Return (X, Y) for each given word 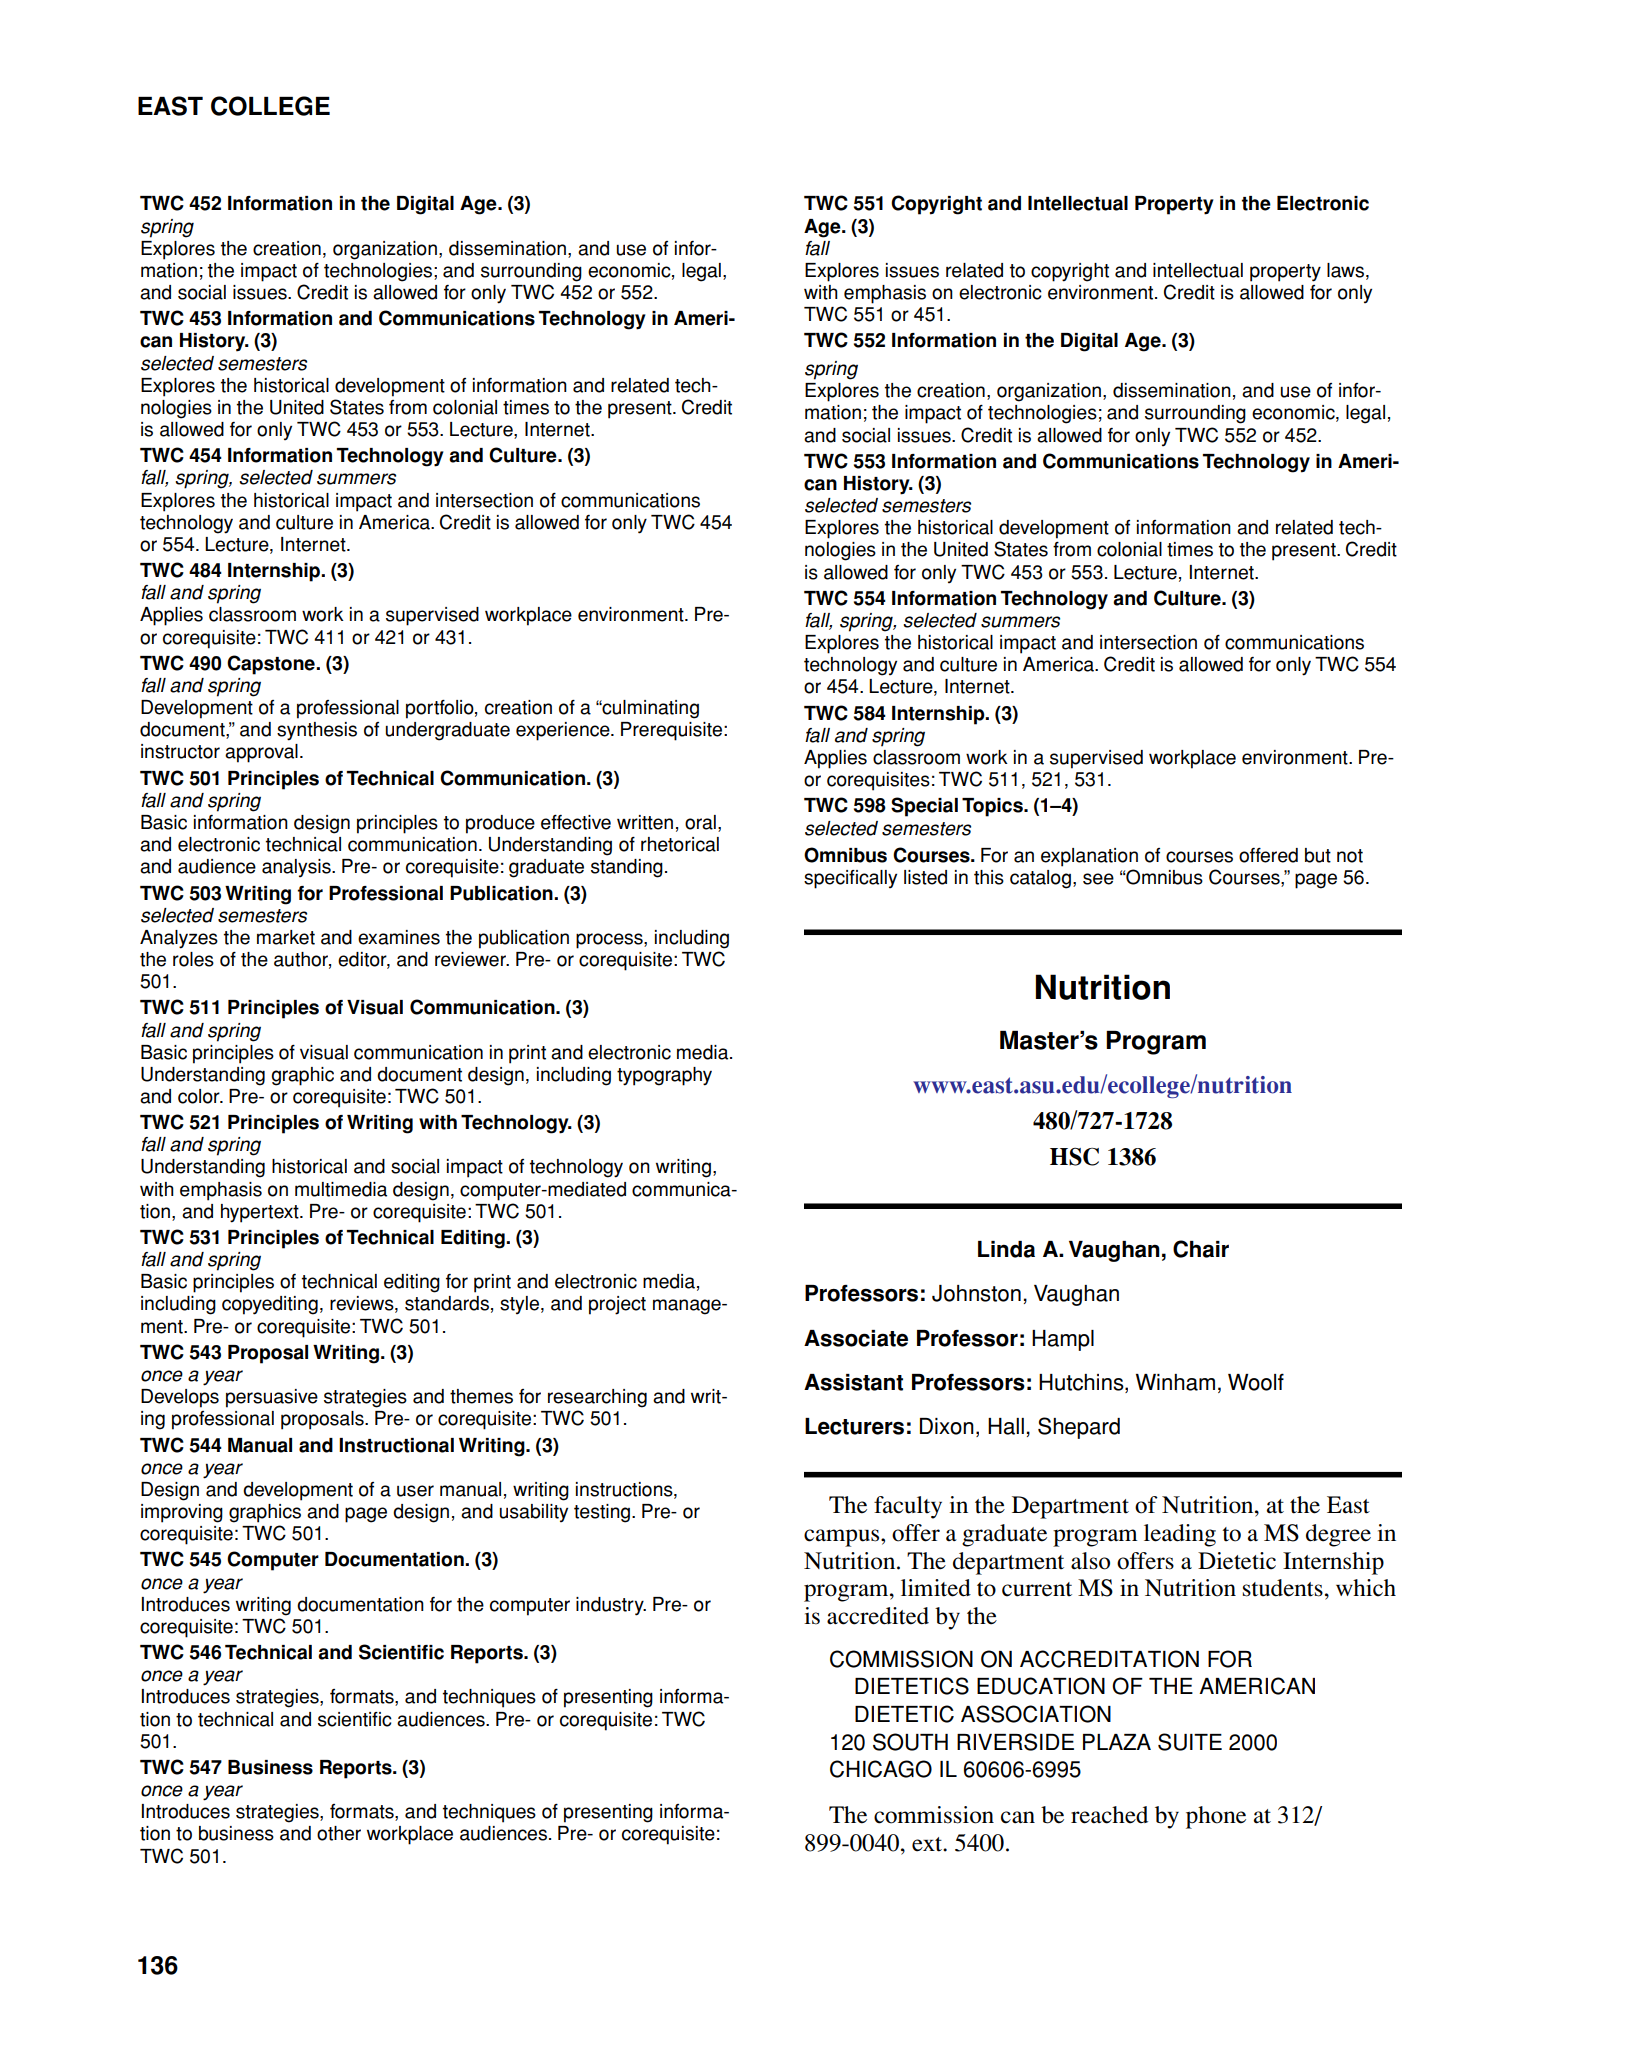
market (286, 937)
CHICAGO (881, 1769)
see (1098, 879)
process (610, 941)
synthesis (317, 731)
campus (843, 1538)
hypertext (261, 1213)
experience (564, 731)
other (339, 1833)
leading (1180, 1535)
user (415, 1491)
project (617, 1305)
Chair (1201, 1249)
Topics (993, 807)
